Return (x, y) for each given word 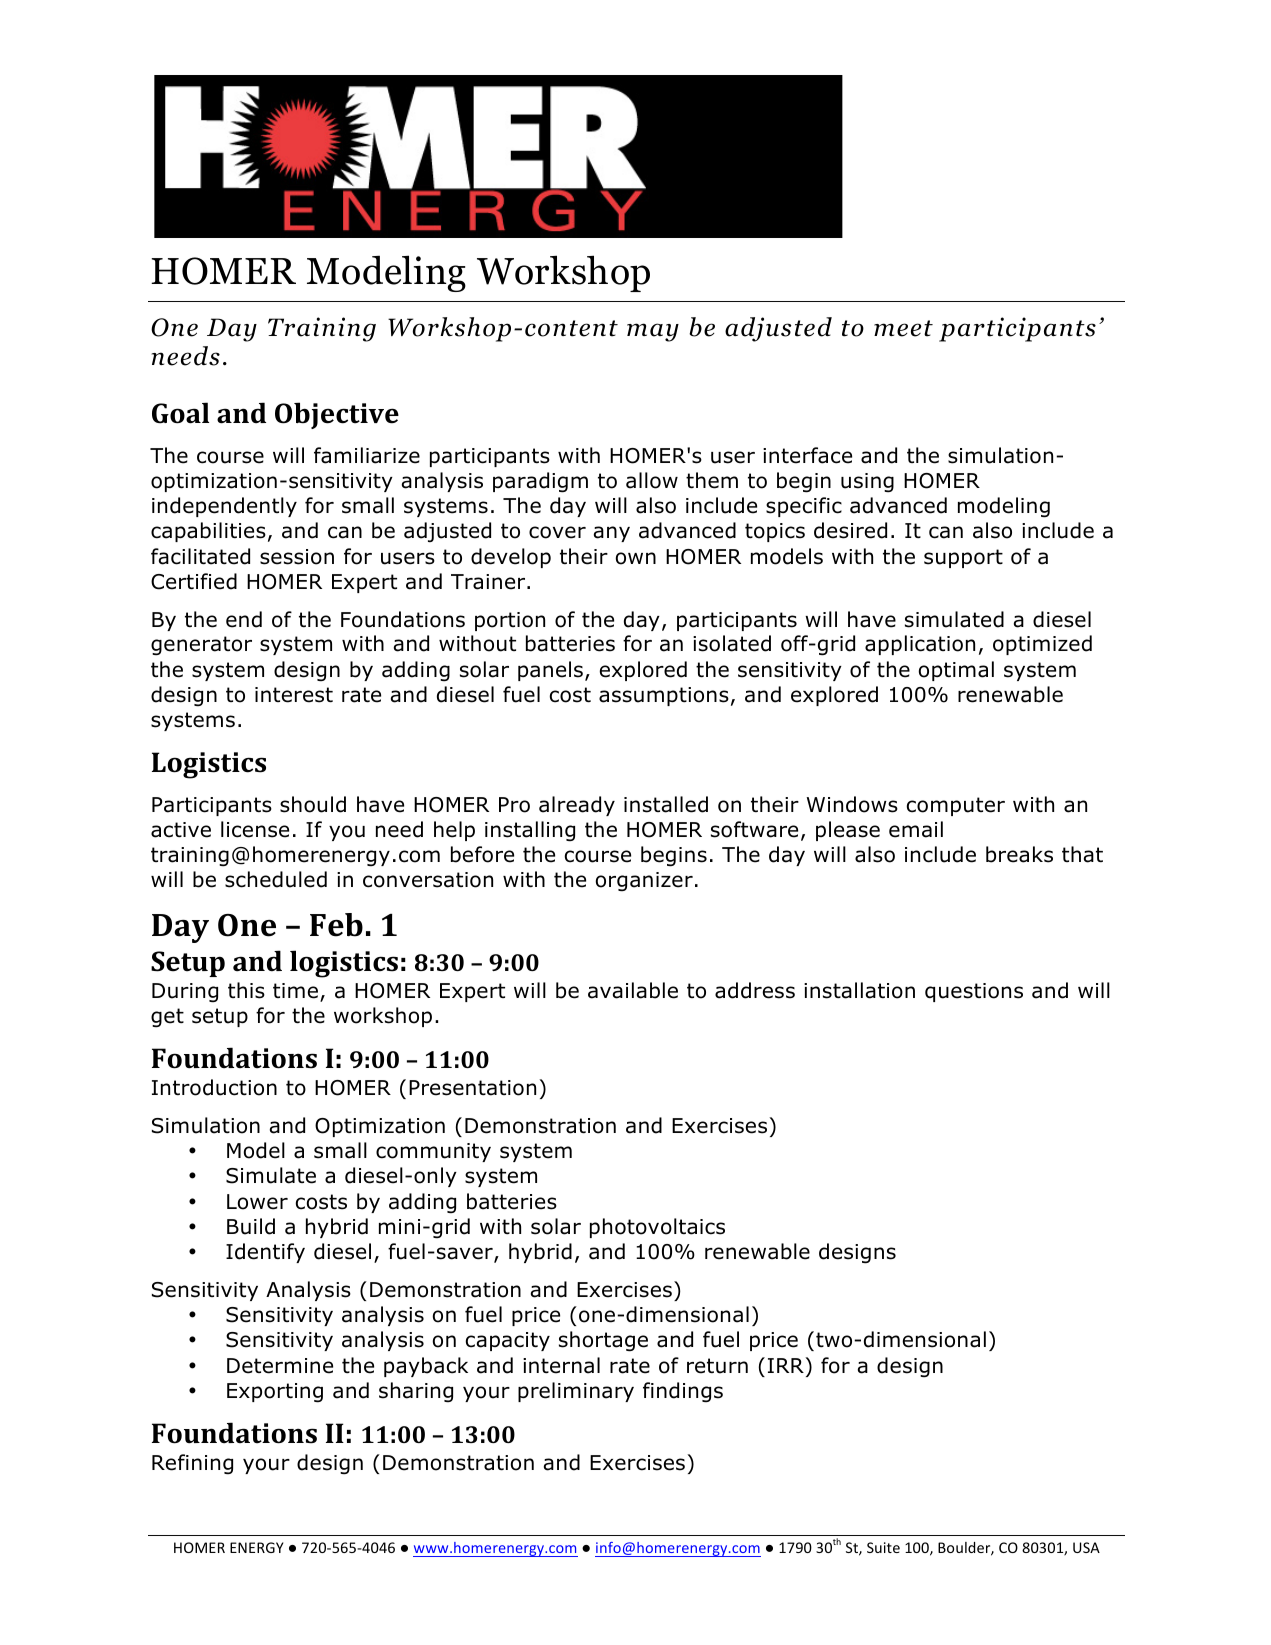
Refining (192, 1464)
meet (903, 328)
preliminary (576, 1392)
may (653, 332)
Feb (336, 925)
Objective (337, 415)
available (633, 990)
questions (974, 992)
